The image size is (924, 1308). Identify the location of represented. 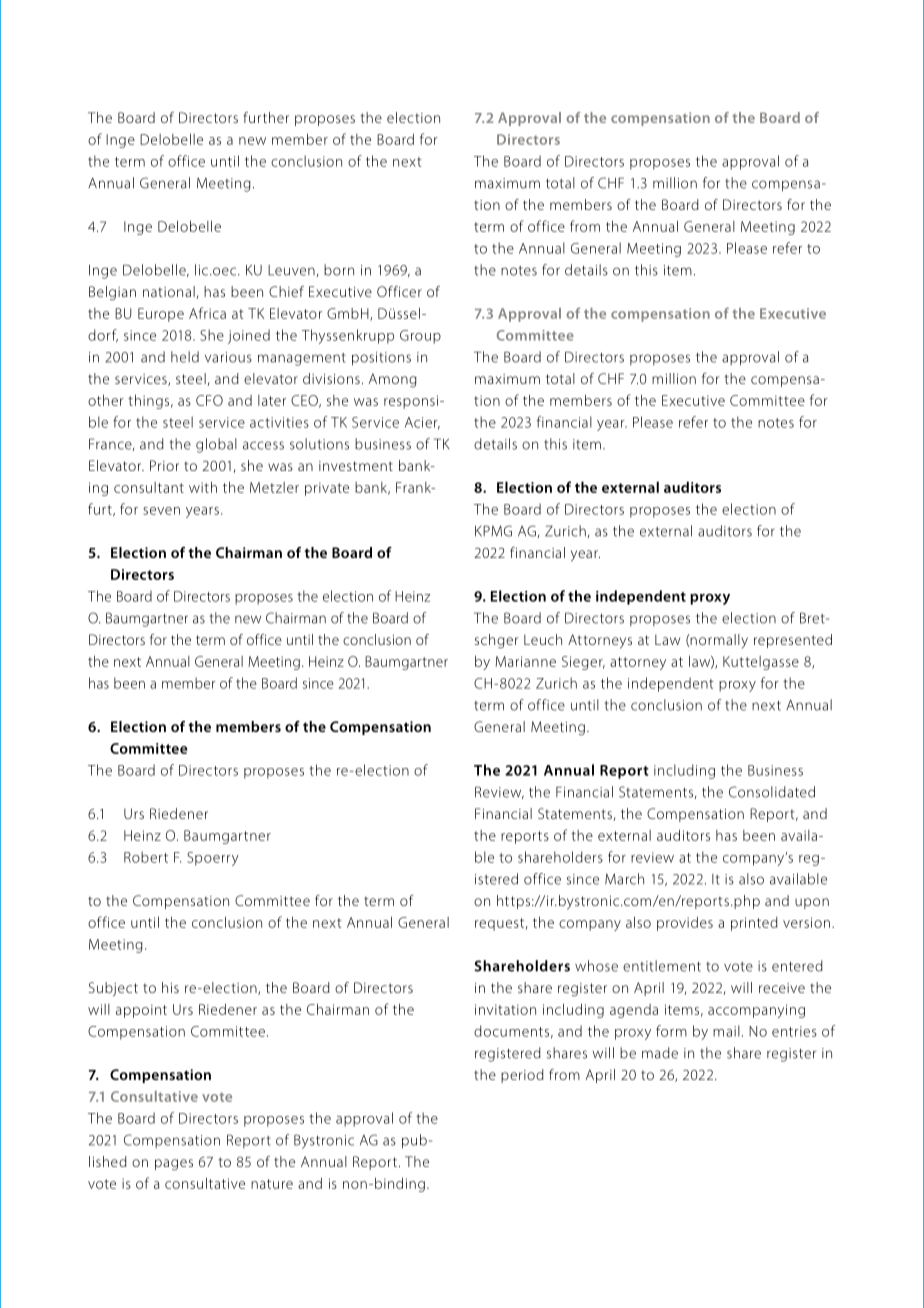
(793, 641).
